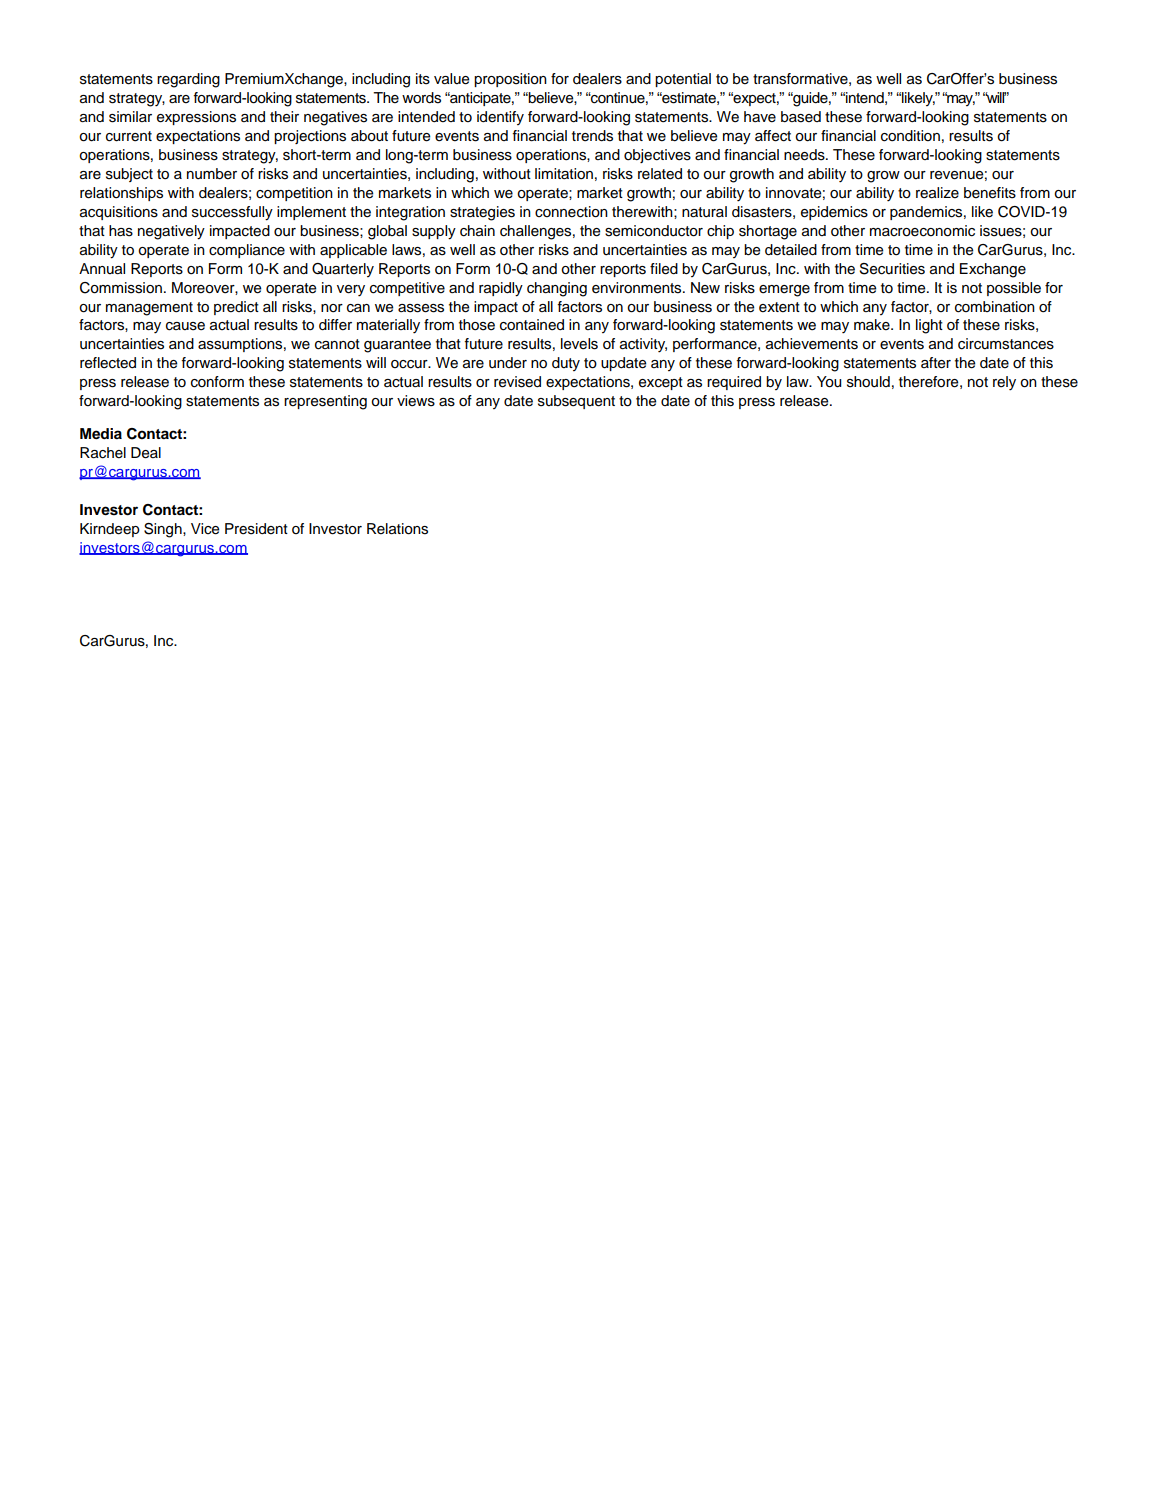  What do you see at coordinates (937, 193) in the screenshot?
I see `realize` at bounding box center [937, 193].
